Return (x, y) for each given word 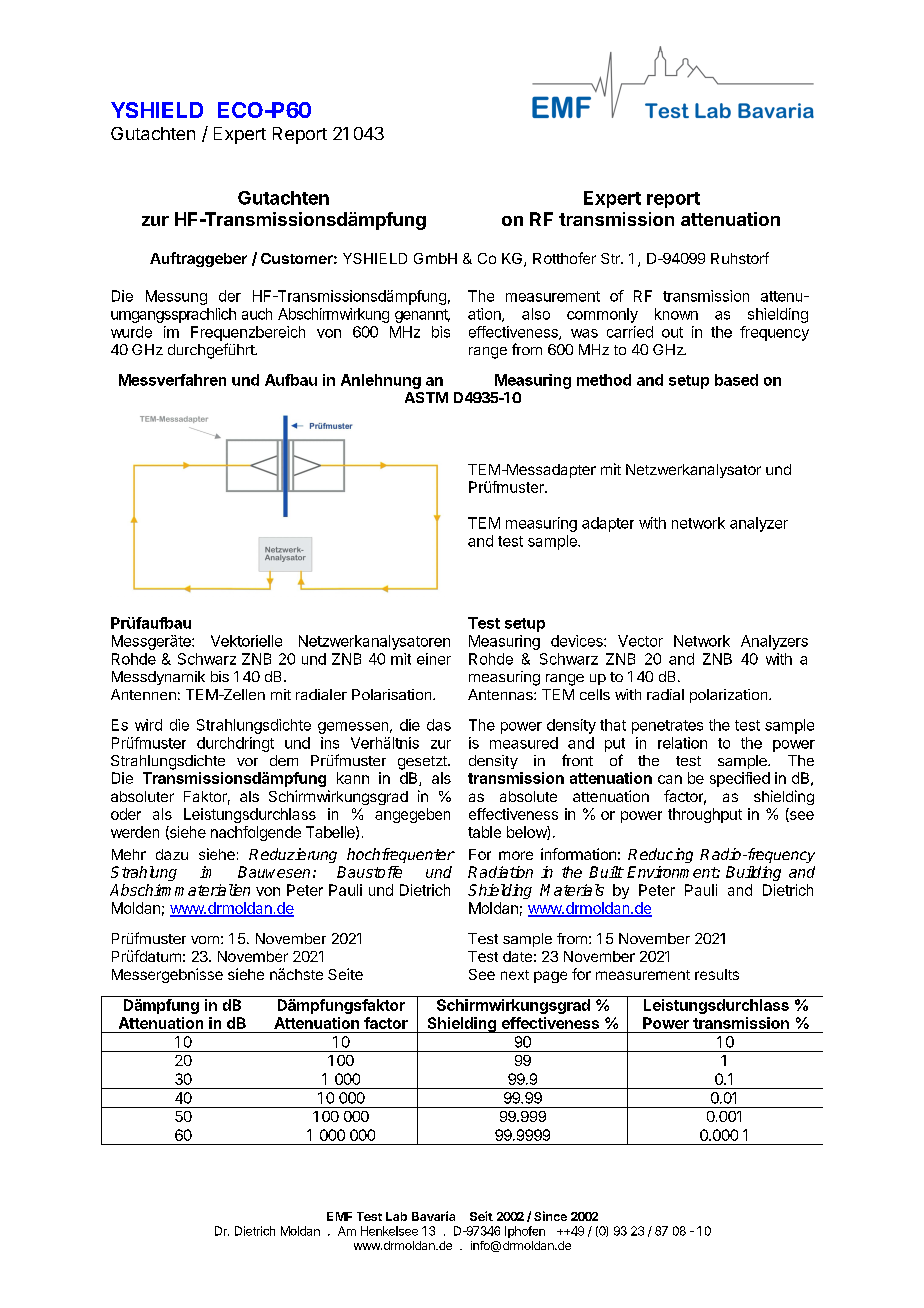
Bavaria (433, 1216)
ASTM (426, 397)
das (439, 725)
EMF (339, 1216)
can (670, 779)
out (672, 332)
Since (550, 1216)
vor (247, 762)
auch (257, 314)
